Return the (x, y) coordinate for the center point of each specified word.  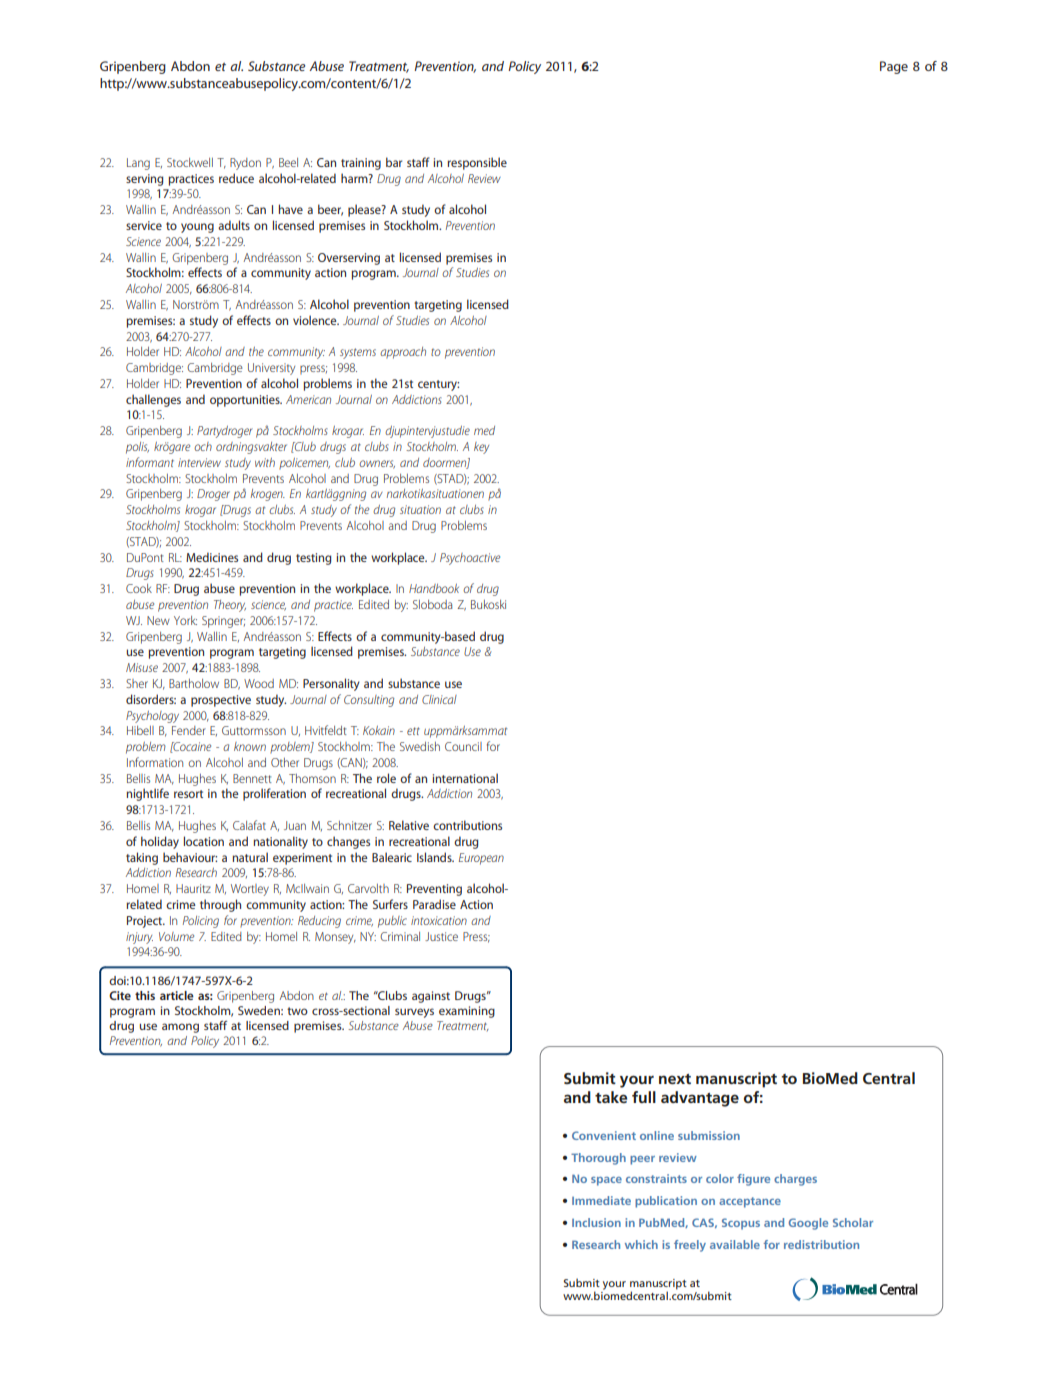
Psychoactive (470, 559)
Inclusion (596, 1222)
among (180, 1028)
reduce (236, 178)
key (481, 448)
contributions (467, 825)
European (481, 859)
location (204, 841)
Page (894, 67)
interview (199, 462)
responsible (477, 163)
